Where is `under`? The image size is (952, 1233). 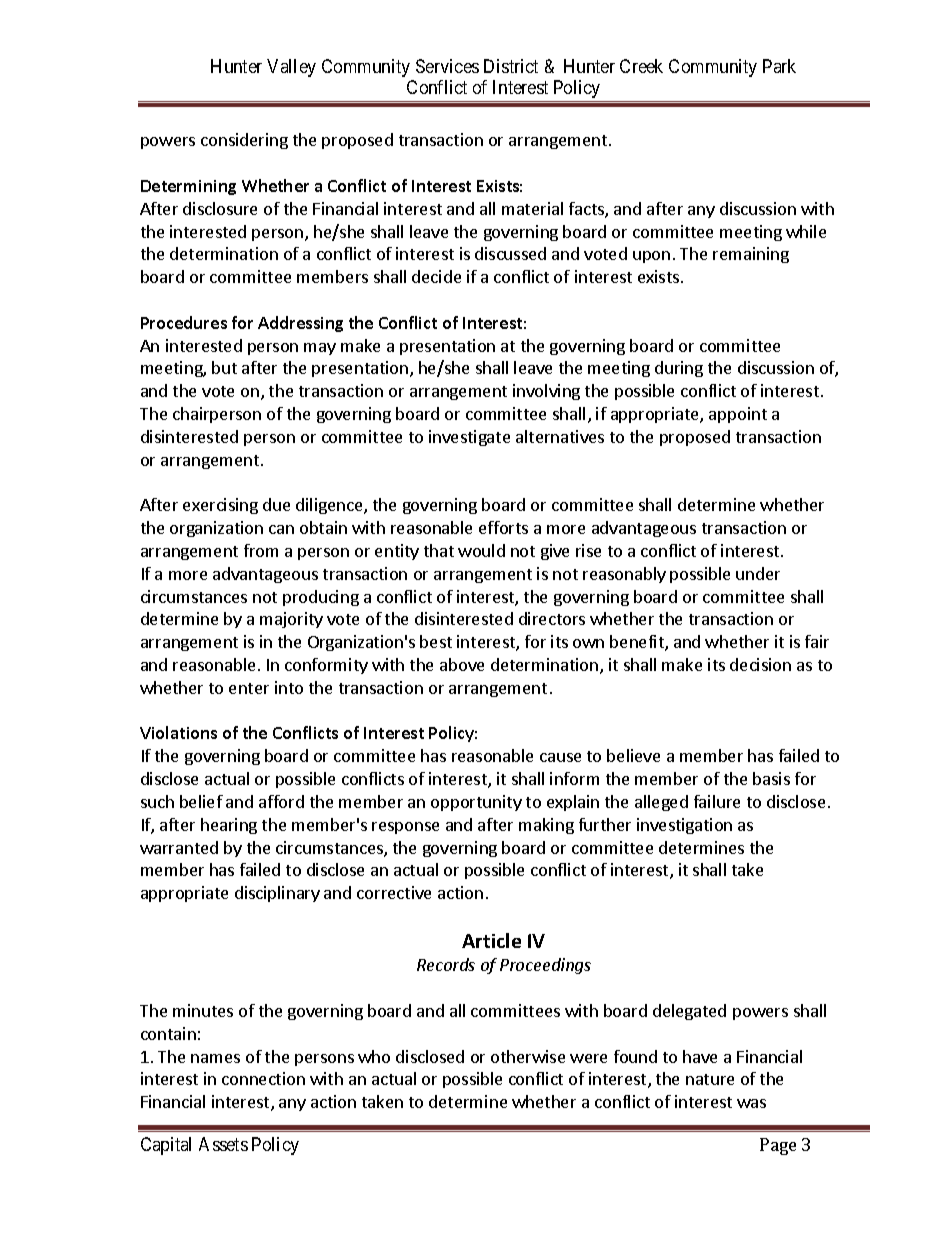
under is located at coordinates (758, 573).
